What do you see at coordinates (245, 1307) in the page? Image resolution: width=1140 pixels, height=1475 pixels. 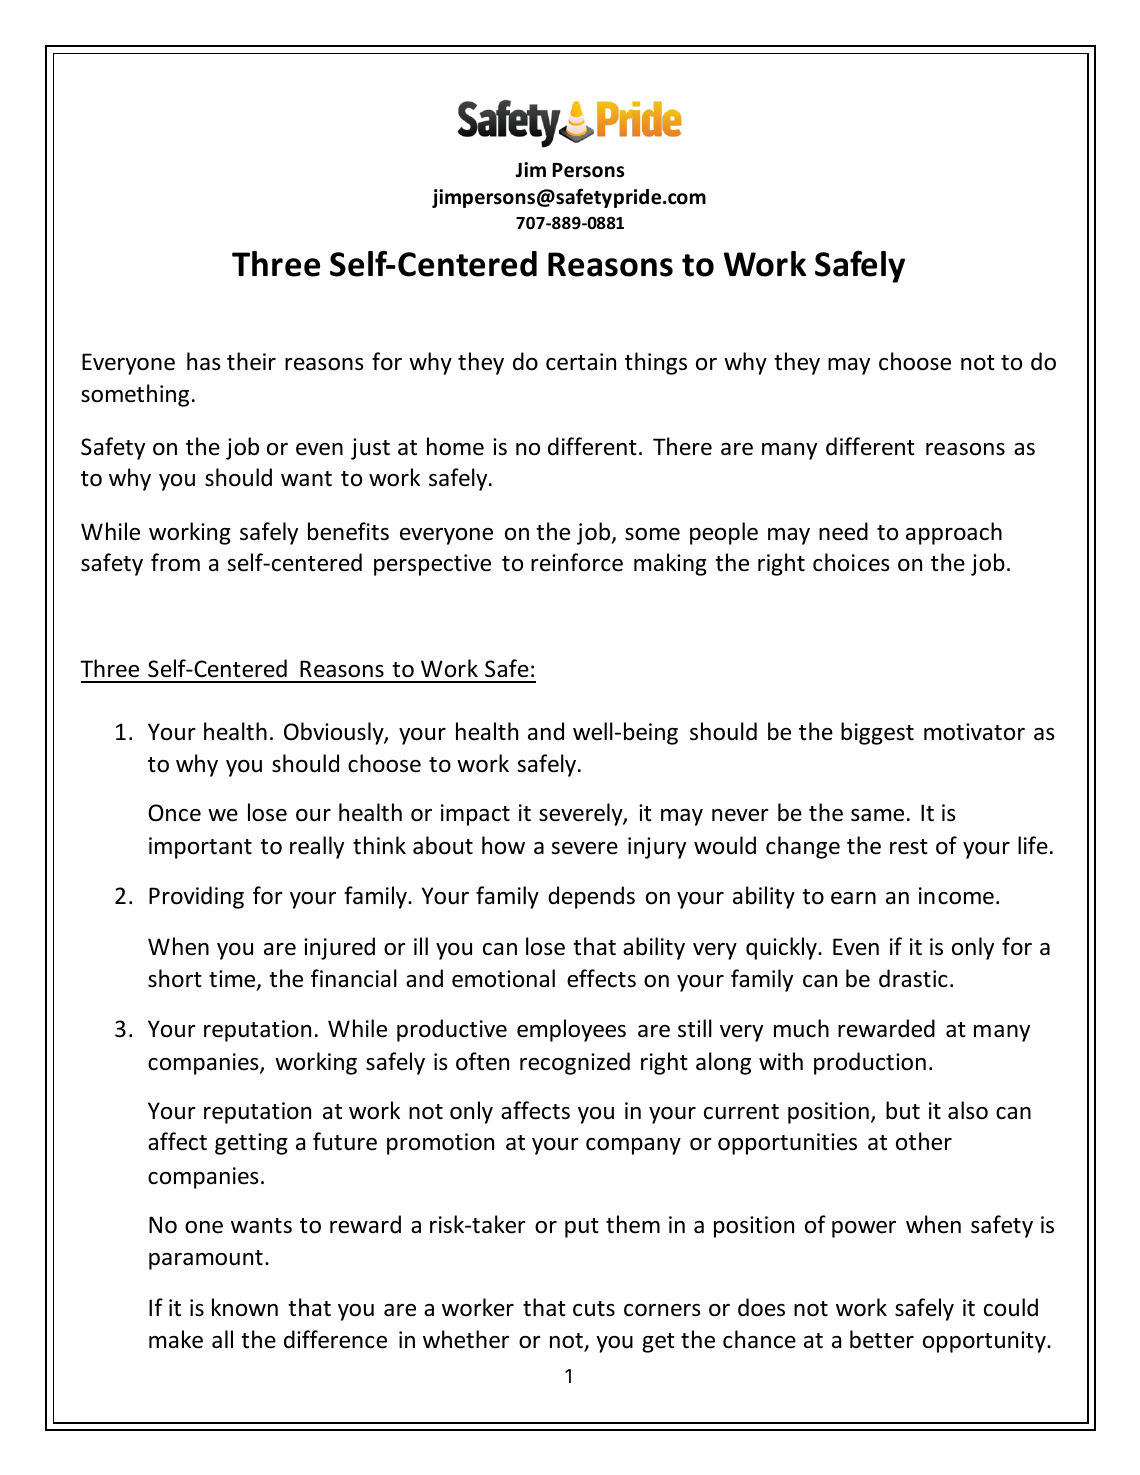 I see `known` at bounding box center [245, 1307].
